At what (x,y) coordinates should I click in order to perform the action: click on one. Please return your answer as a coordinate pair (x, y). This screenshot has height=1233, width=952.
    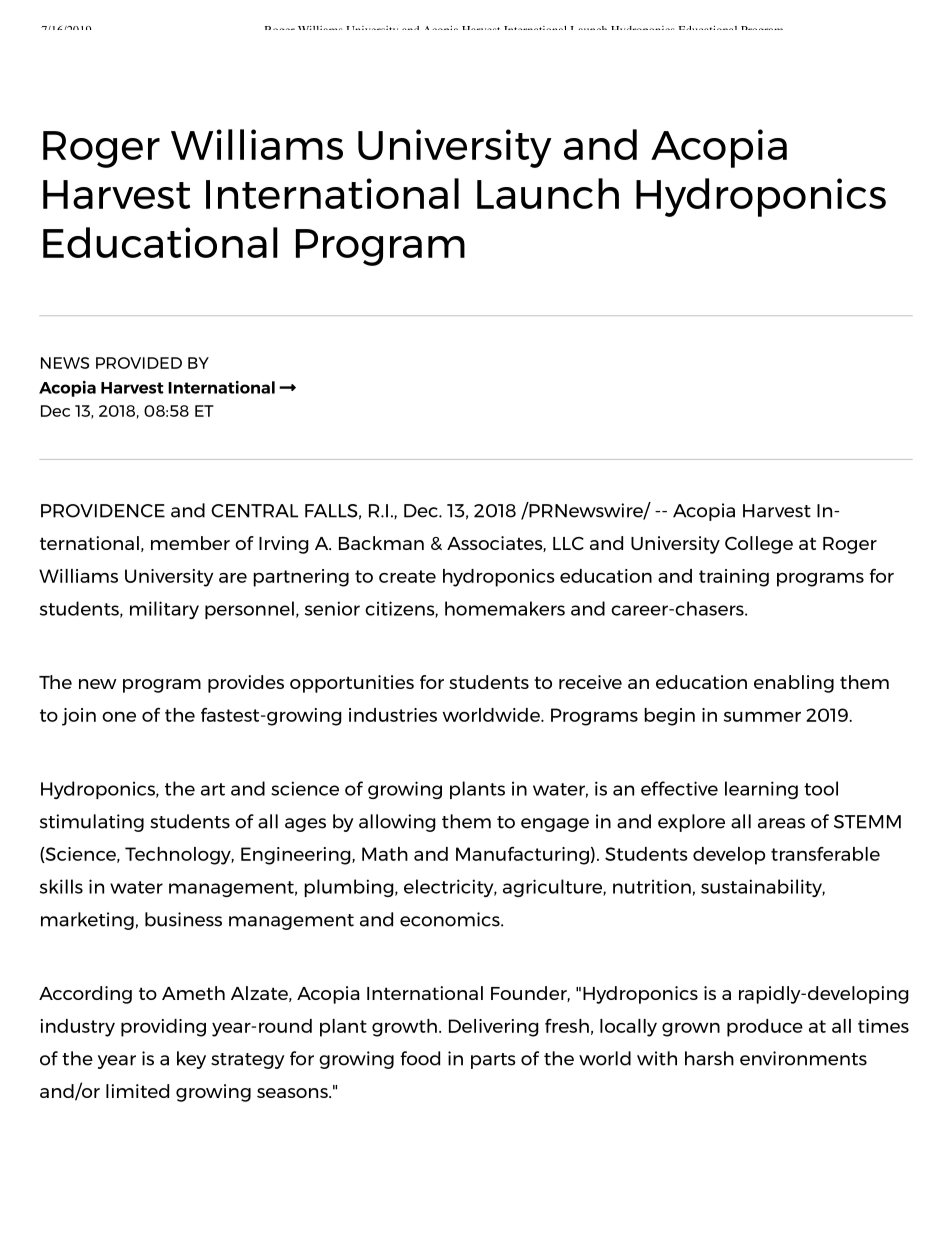
    Looking at the image, I should click on (119, 717).
